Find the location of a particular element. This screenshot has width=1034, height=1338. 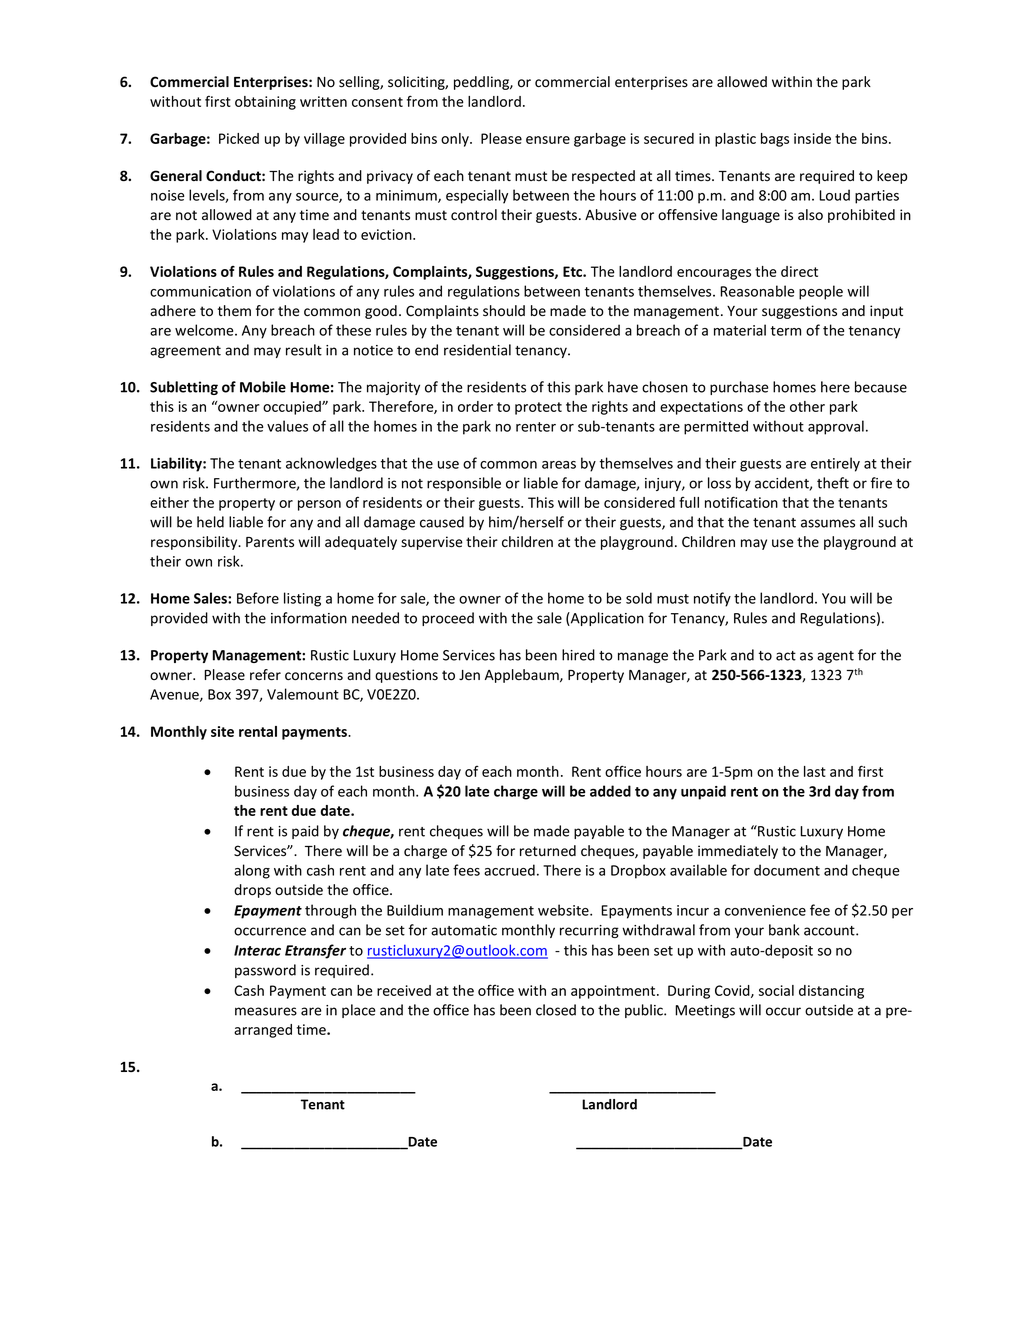

along is located at coordinates (252, 871).
